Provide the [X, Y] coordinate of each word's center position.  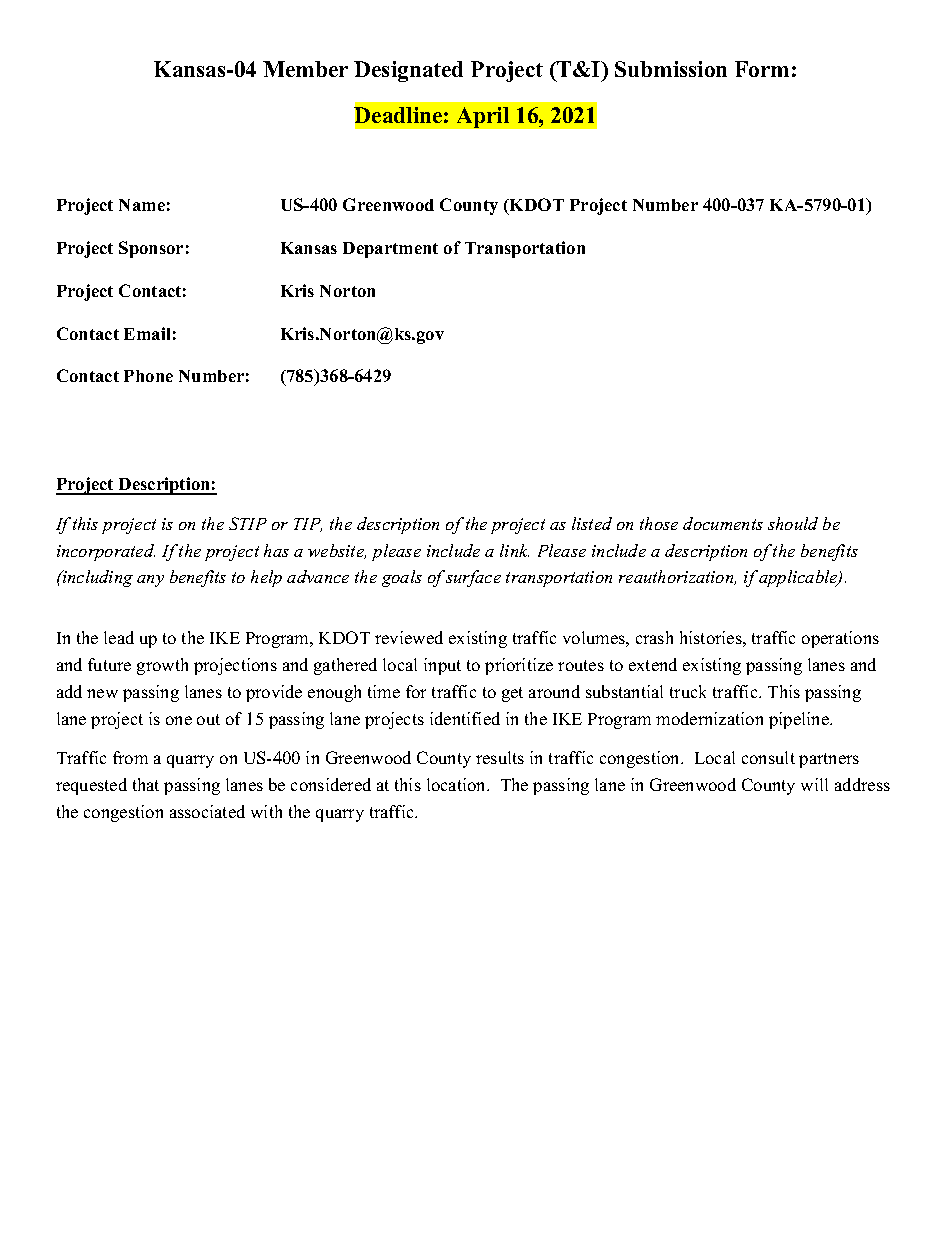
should [793, 523]
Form [762, 69]
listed [592, 523]
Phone [148, 376]
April [483, 117]
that [146, 784]
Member [305, 69]
